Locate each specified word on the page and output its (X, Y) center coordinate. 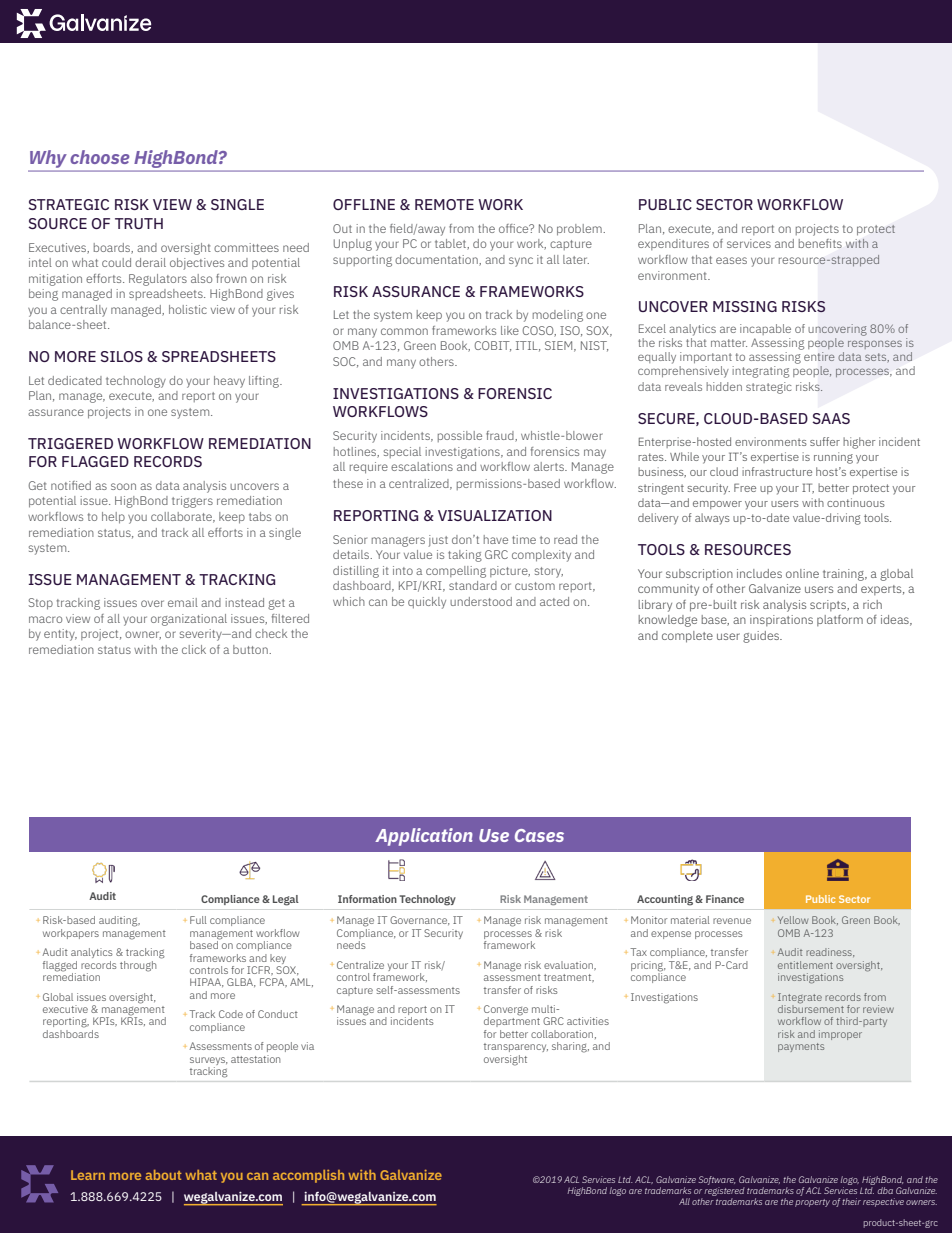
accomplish (308, 1176)
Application (424, 837)
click (194, 649)
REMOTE (444, 204)
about (163, 1175)
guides (762, 637)
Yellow (793, 920)
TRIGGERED (70, 443)
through (138, 966)
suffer (825, 441)
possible (460, 436)
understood (481, 601)
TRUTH (139, 223)
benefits (820, 243)
